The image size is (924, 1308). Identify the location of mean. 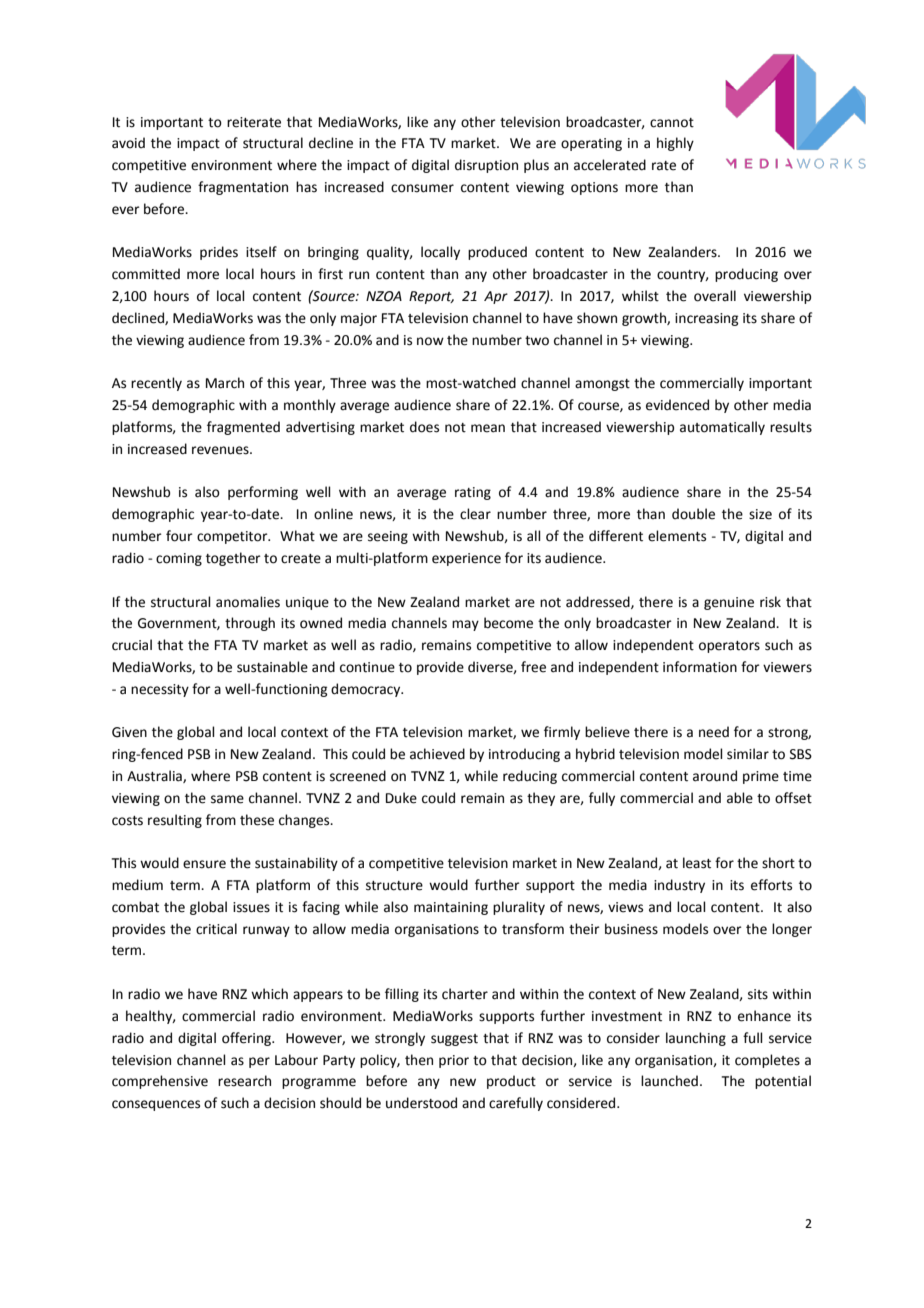
(488, 428).
